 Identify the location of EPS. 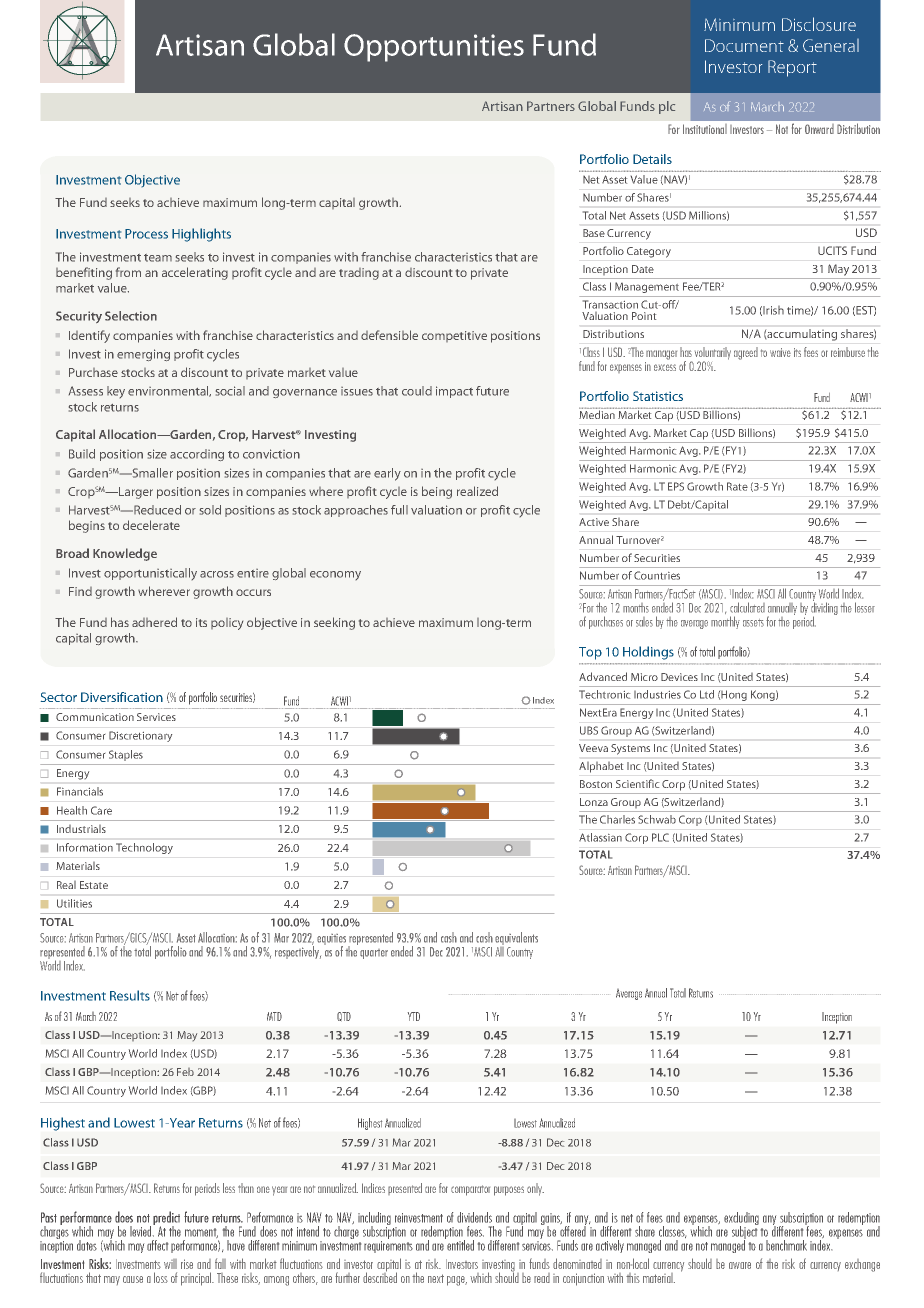
(676, 486).
